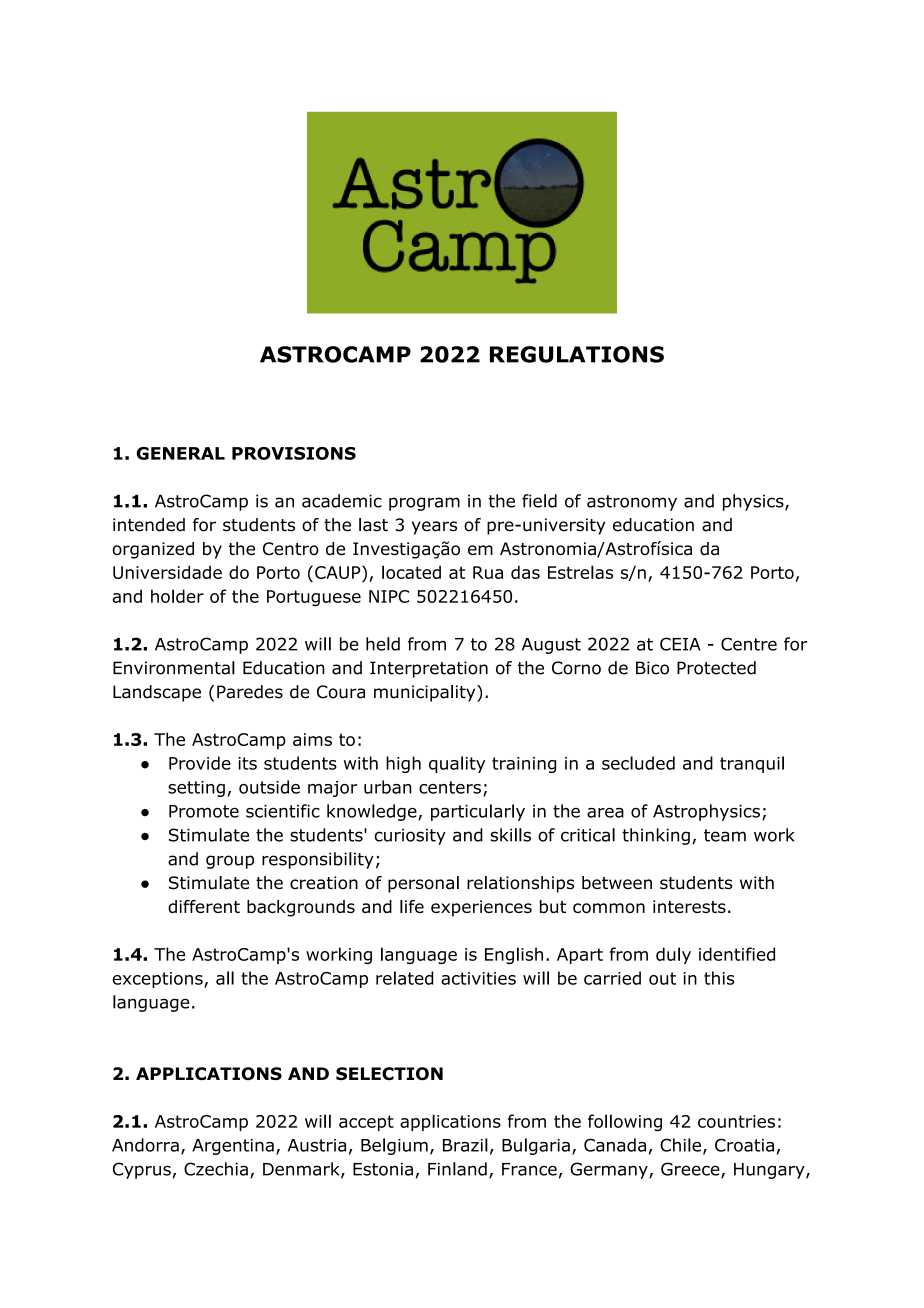  What do you see at coordinates (465, 1145) in the page?
I see `Brazil` at bounding box center [465, 1145].
